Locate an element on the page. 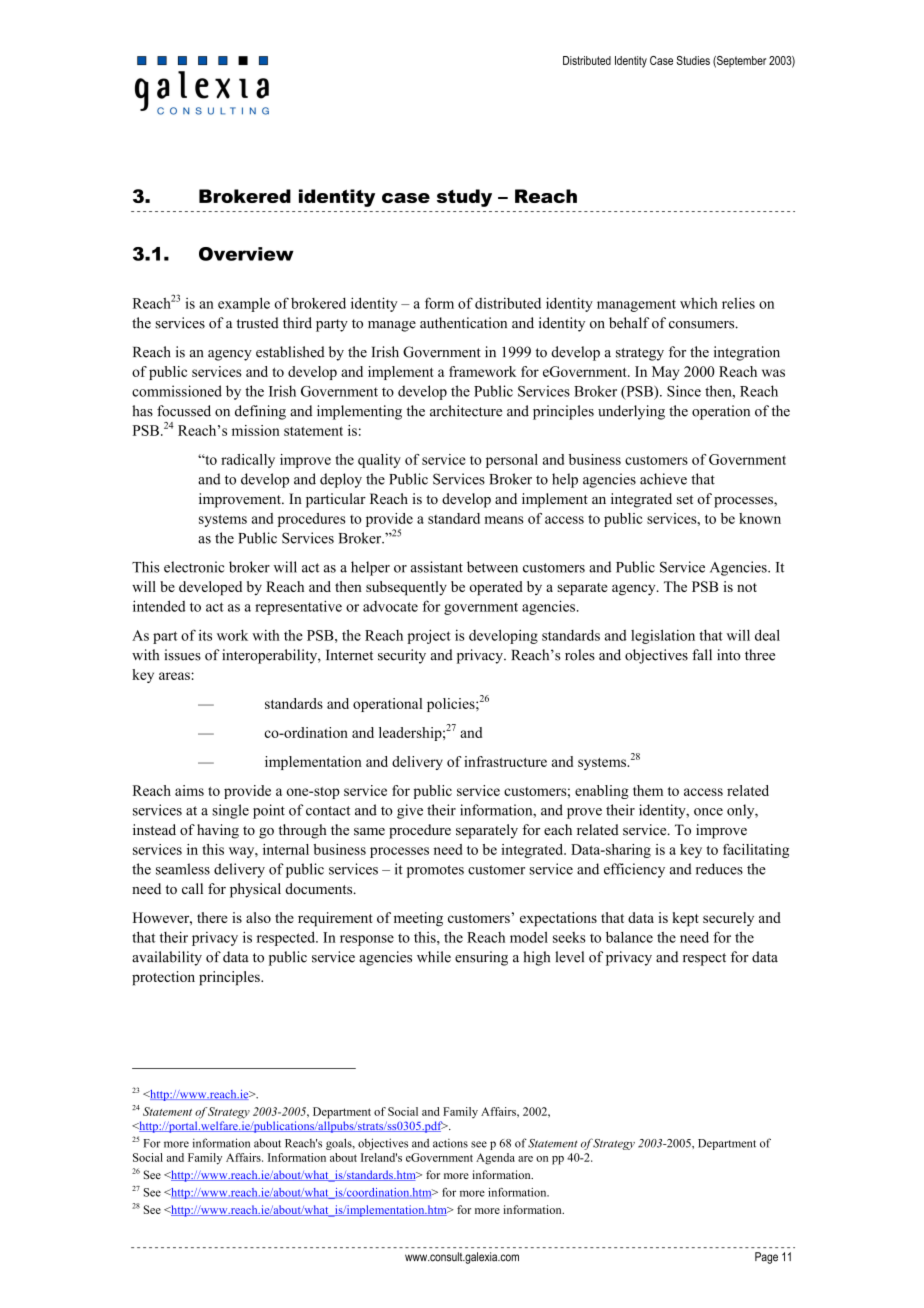 This page has width=924, height=1308. Agenda is located at coordinates (495, 1159).
